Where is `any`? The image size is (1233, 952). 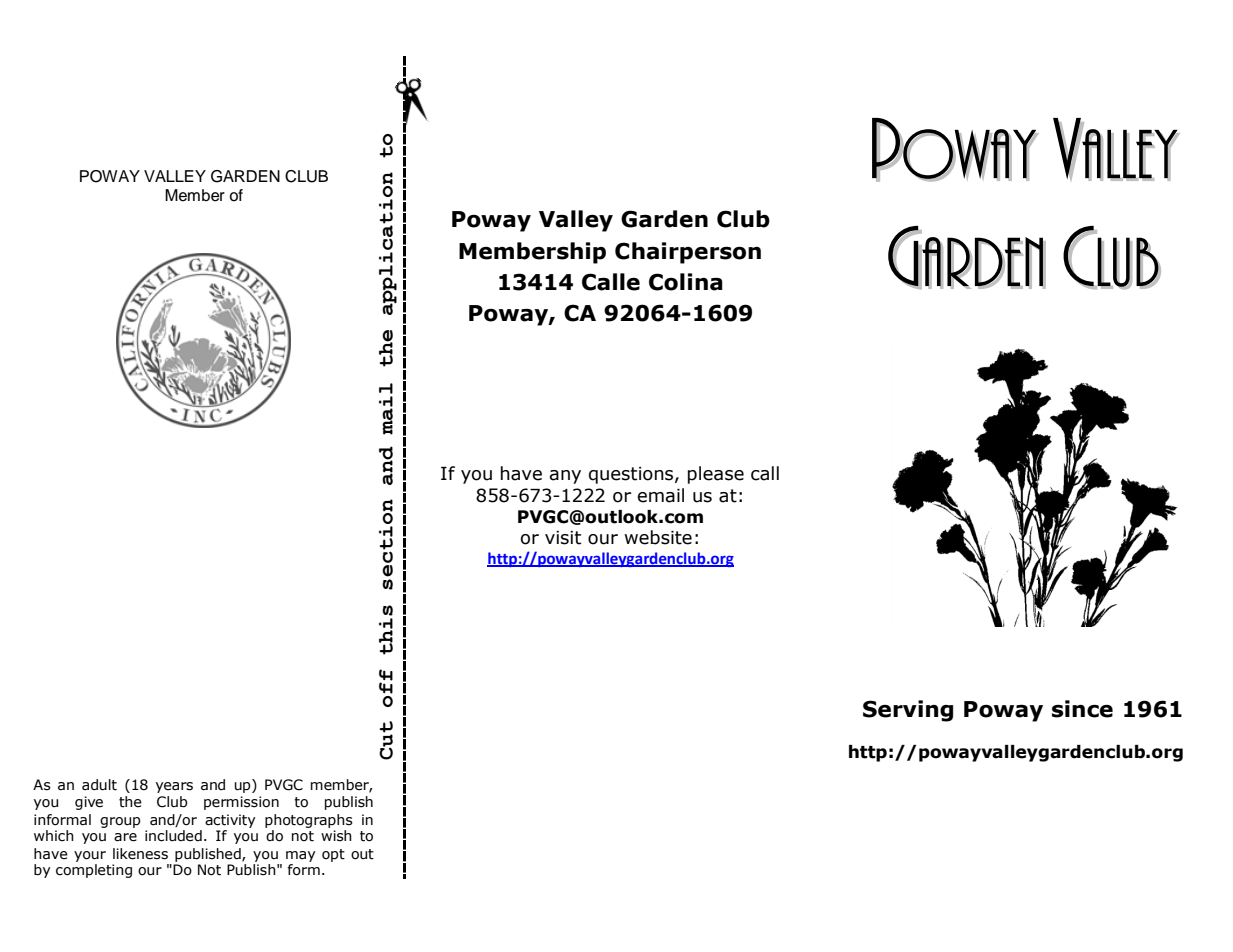 any is located at coordinates (565, 477).
